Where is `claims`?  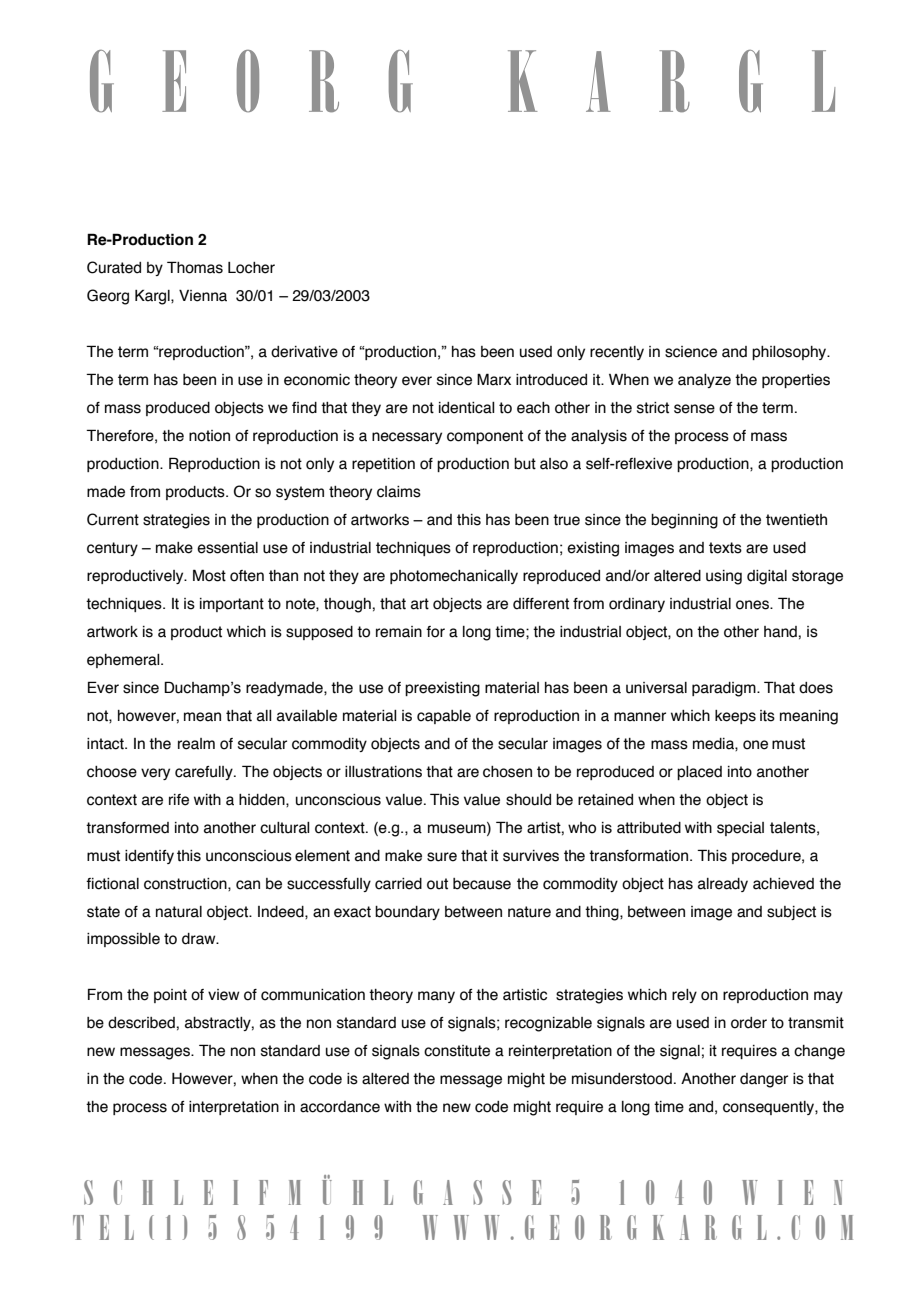 claims is located at coordinates (399, 492).
